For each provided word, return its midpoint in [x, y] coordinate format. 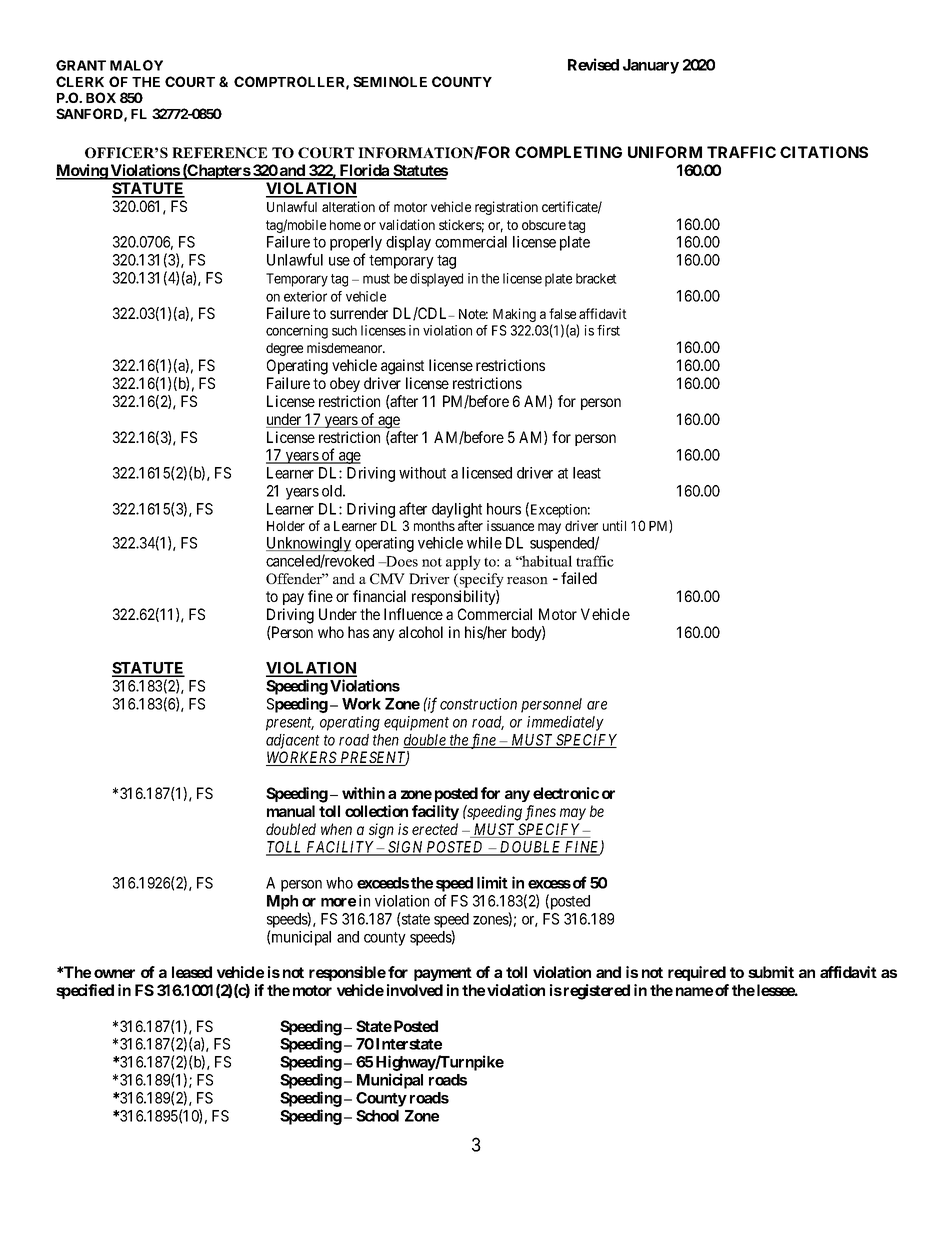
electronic [566, 793]
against [402, 367]
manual [291, 811]
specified [85, 991]
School [377, 1116]
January [651, 66]
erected [435, 829]
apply [463, 562]
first [608, 330]
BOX [101, 97]
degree [284, 349]
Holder [286, 526]
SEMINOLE [390, 81]
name [694, 991]
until [614, 525]
